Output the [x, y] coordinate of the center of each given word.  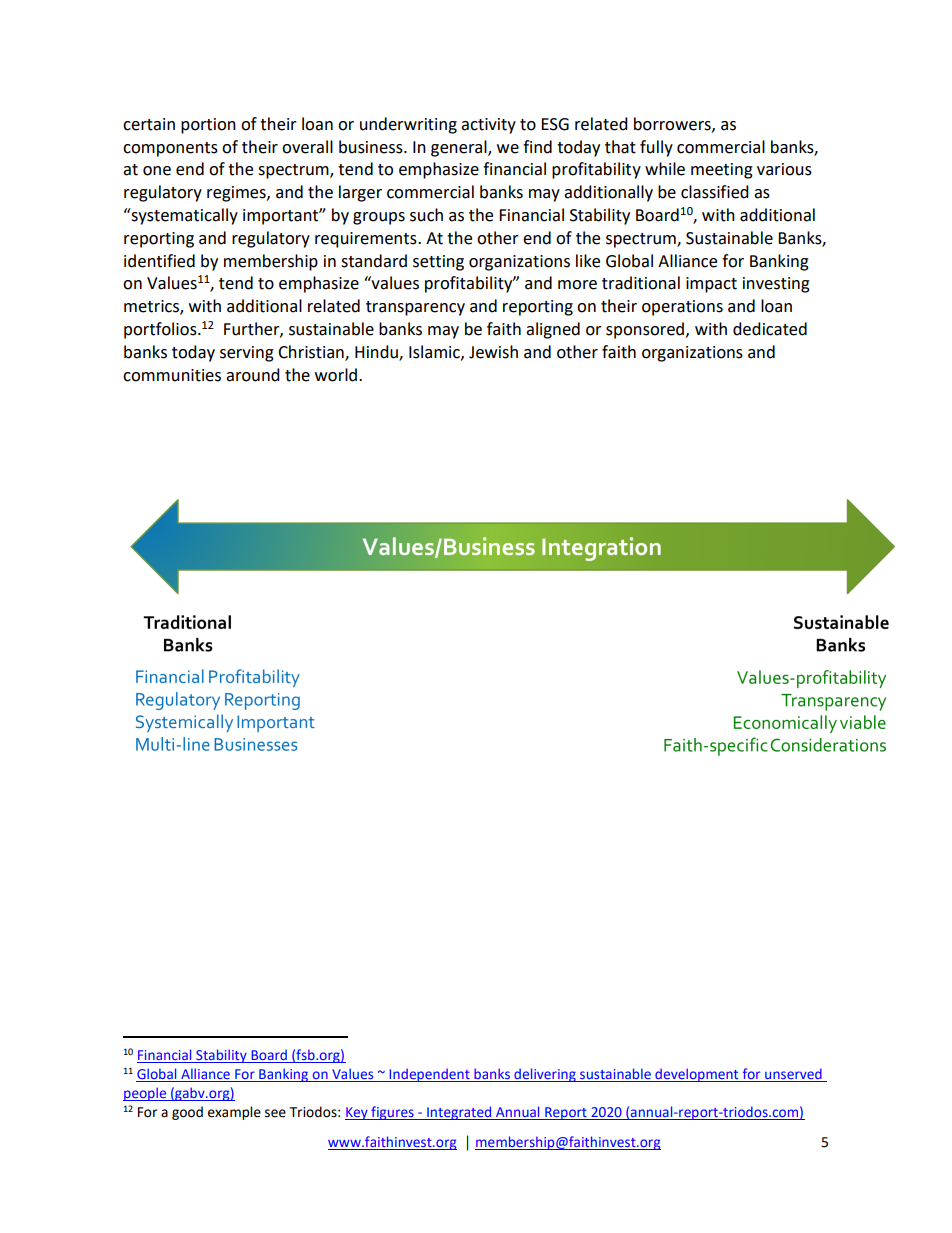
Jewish [493, 352]
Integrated [459, 1113]
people [145, 1094]
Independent [429, 1075]
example [234, 1113]
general [460, 148]
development [697, 1075]
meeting [722, 171]
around [253, 375]
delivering [545, 1075]
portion [208, 126]
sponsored [645, 330]
